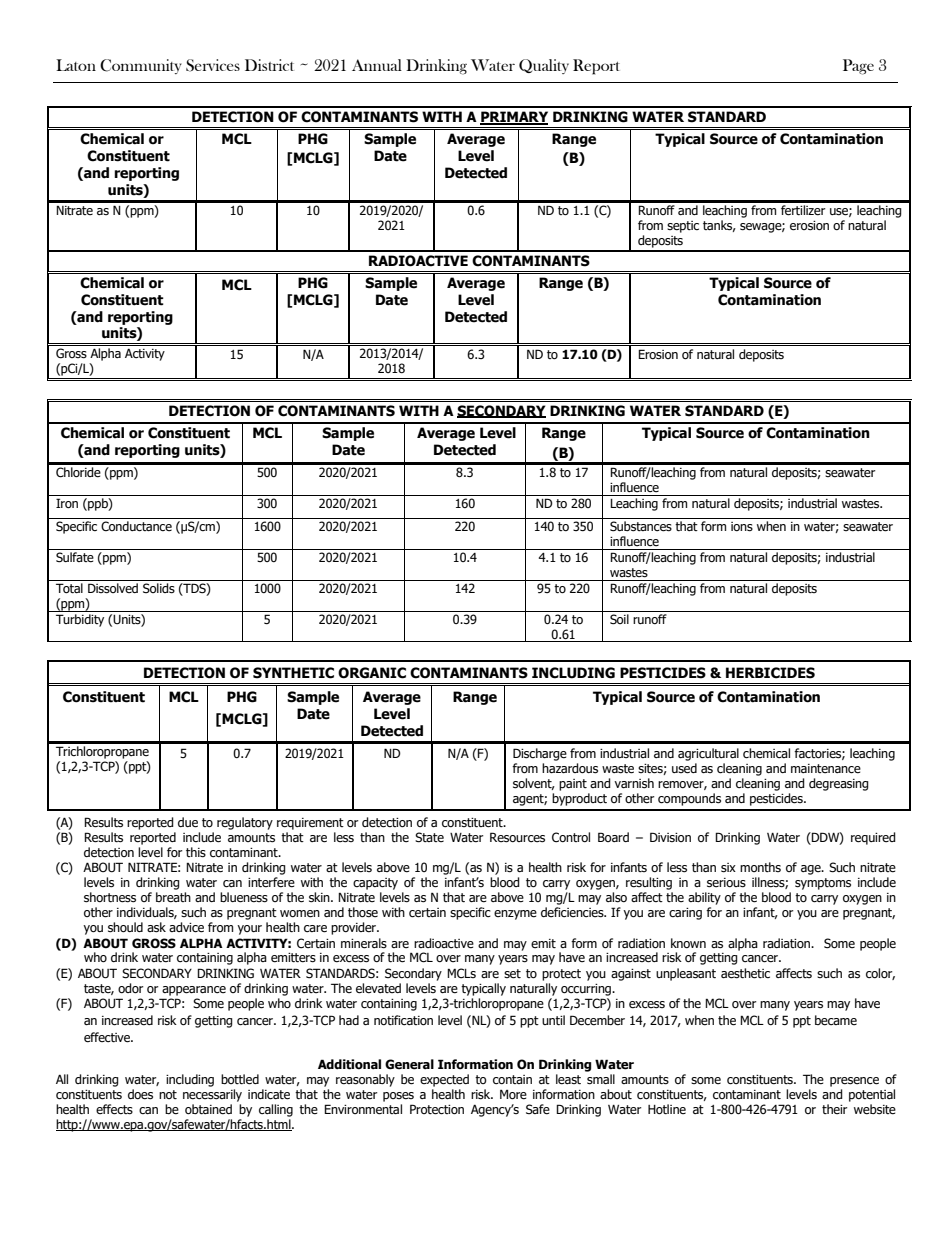 The height and width of the screenshot is (1233, 952). What do you see at coordinates (141, 66) in the screenshot?
I see `Community` at bounding box center [141, 66].
